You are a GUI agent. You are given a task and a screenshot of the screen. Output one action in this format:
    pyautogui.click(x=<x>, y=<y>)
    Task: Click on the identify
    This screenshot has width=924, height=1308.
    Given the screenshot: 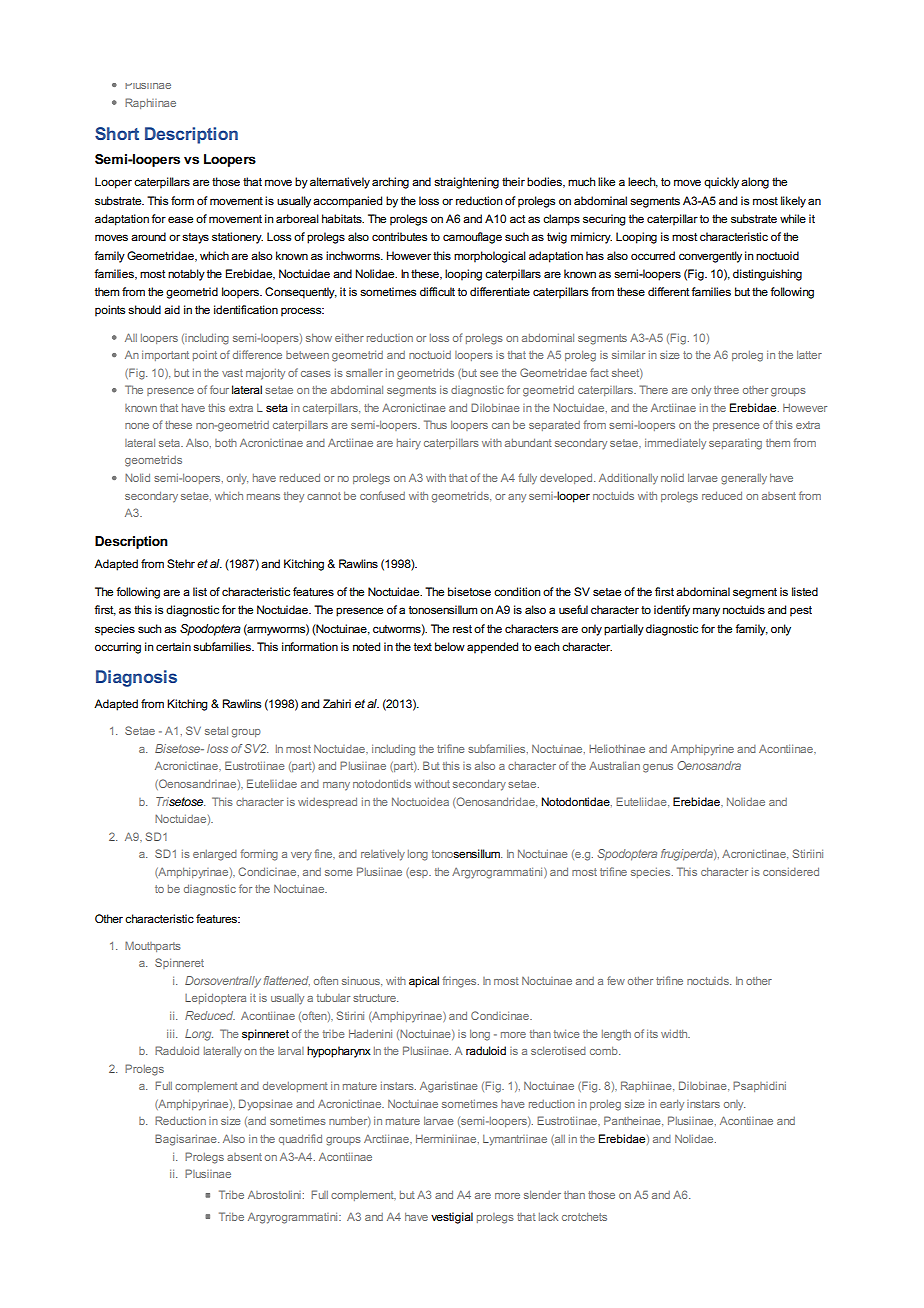 What is the action you would take?
    pyautogui.click(x=672, y=611)
